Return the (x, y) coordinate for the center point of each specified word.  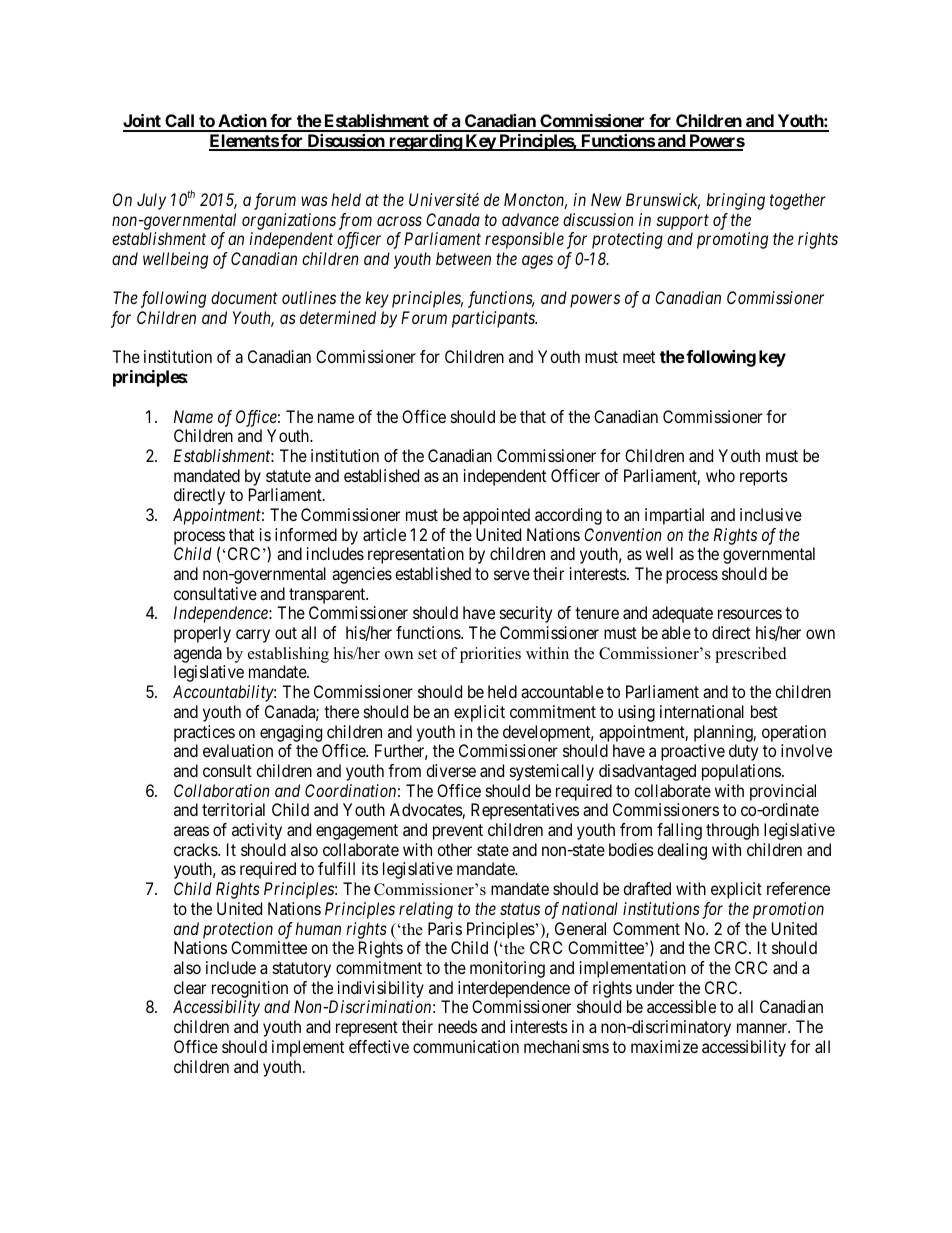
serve (512, 575)
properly (202, 634)
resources (750, 614)
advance (530, 219)
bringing (735, 201)
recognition (250, 989)
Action (242, 122)
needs (457, 1026)
